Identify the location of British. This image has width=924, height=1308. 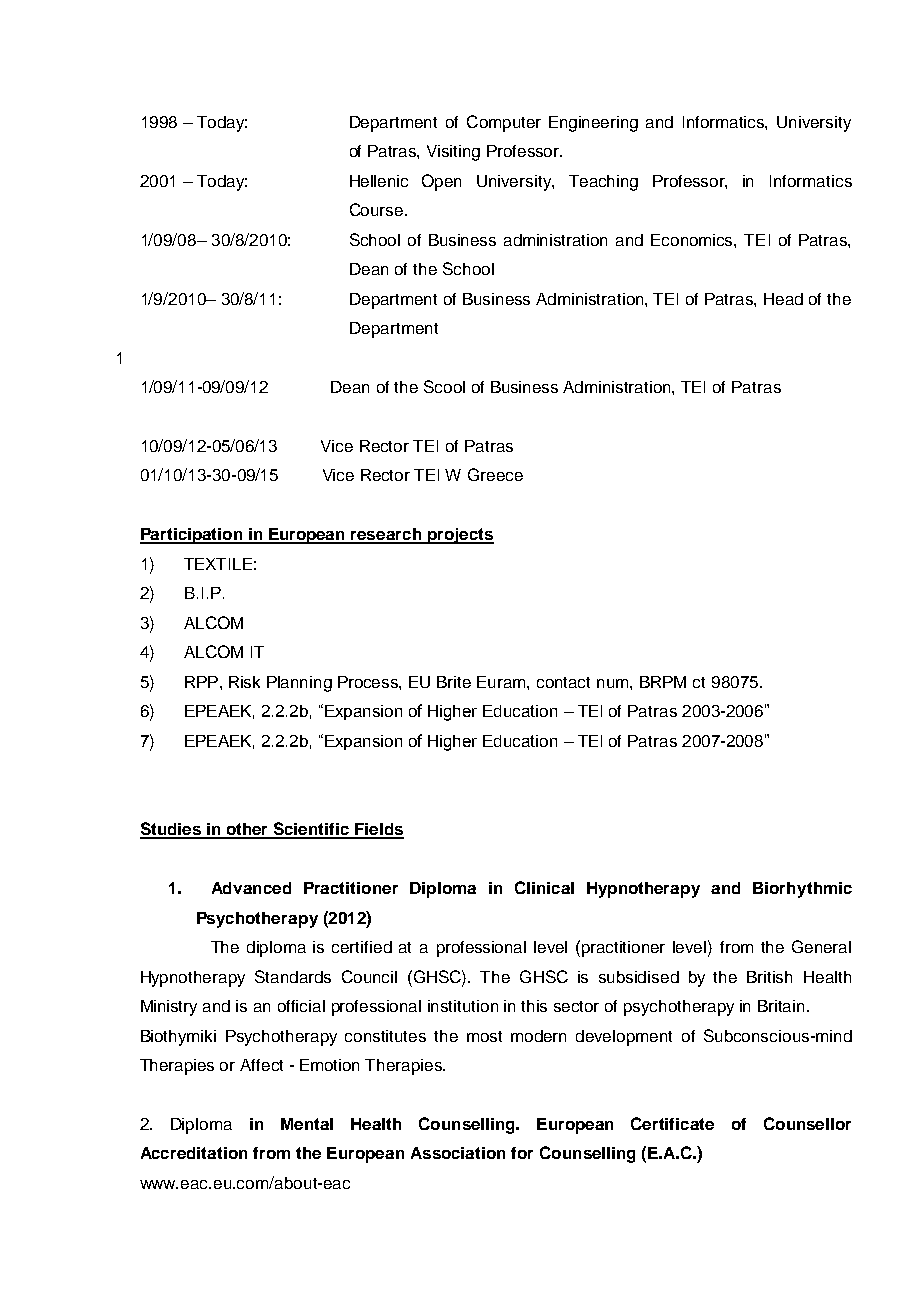
(769, 977).
